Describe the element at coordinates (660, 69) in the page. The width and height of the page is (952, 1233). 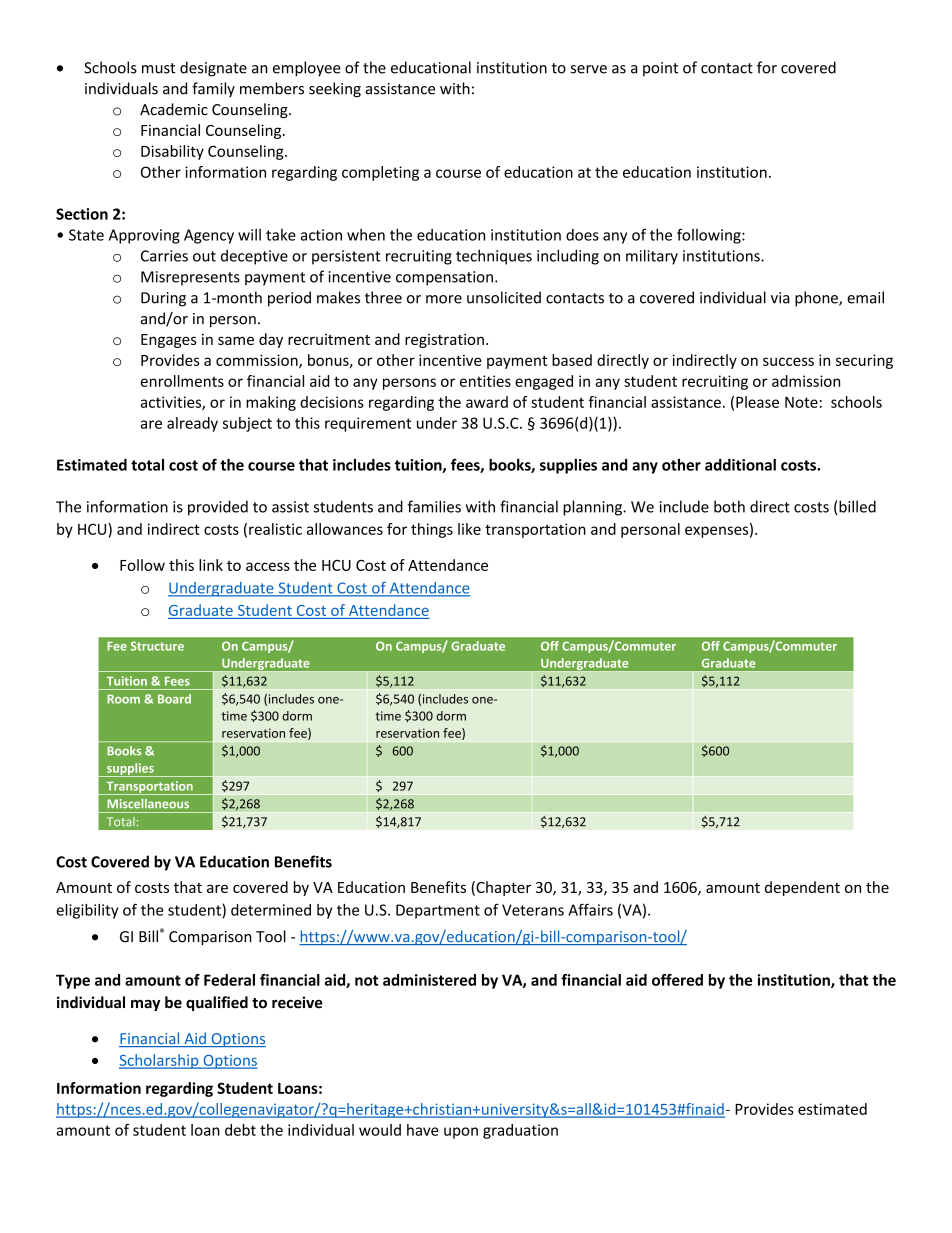
I see `point` at that location.
